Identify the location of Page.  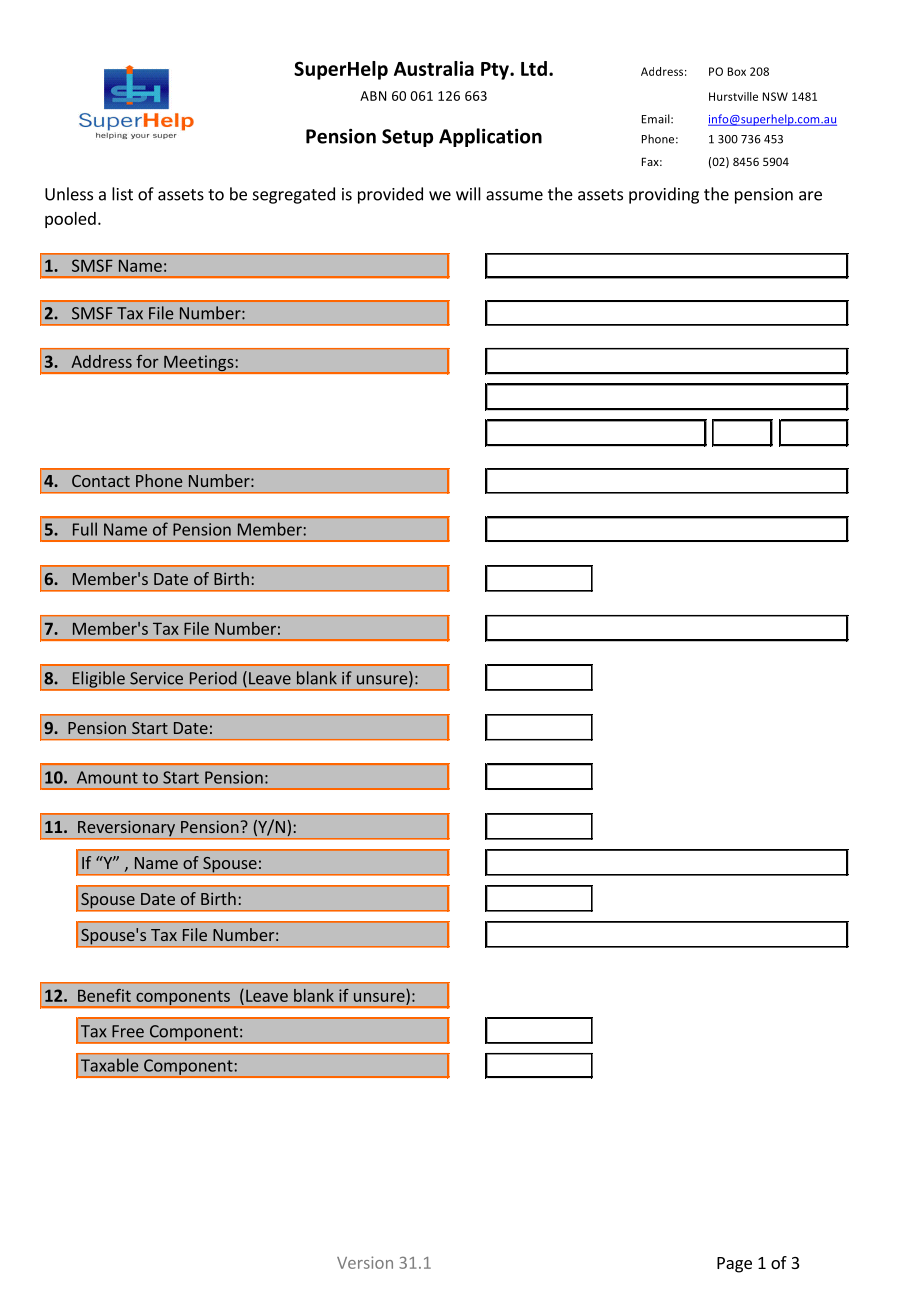
(734, 1265).
